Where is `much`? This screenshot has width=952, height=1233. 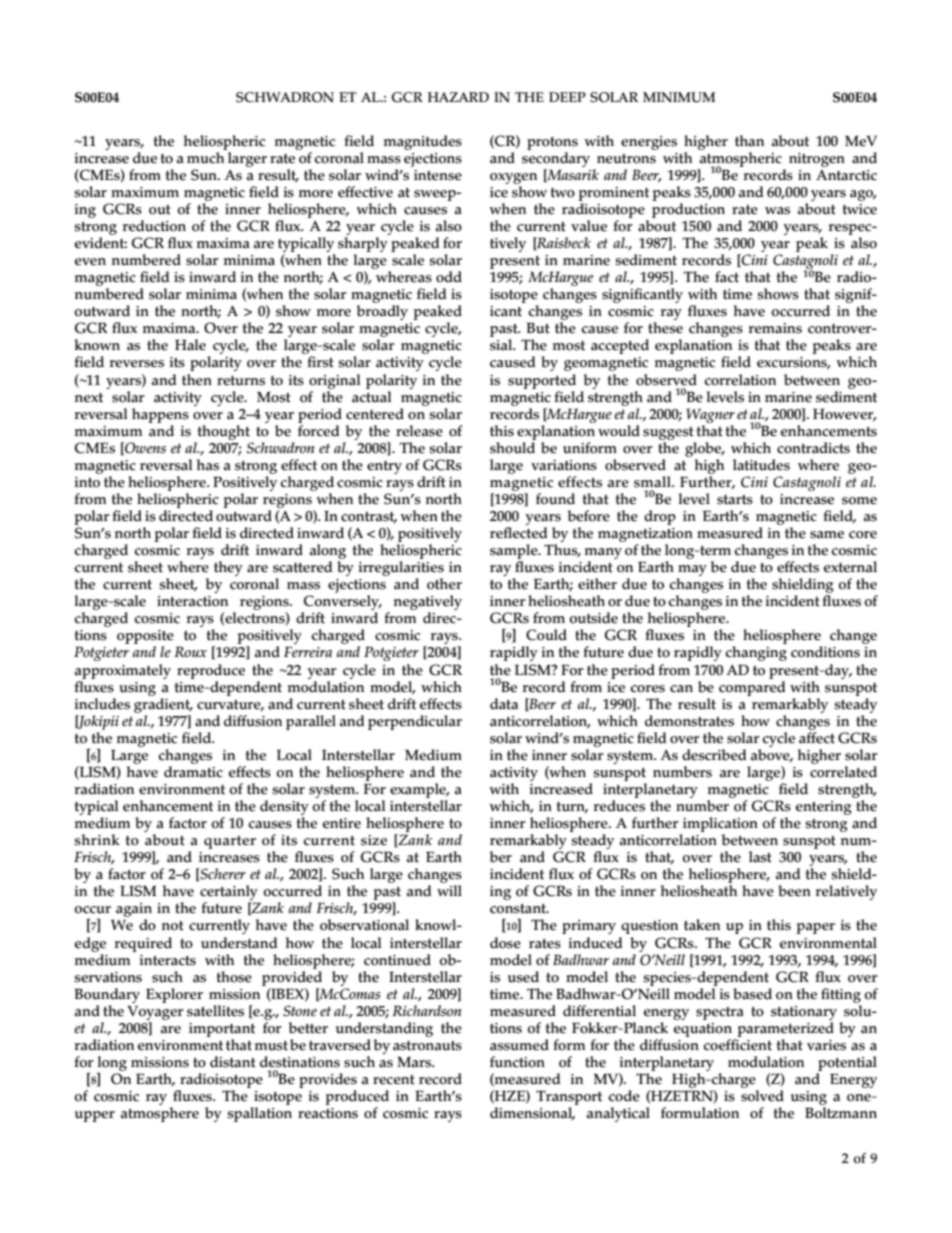 much is located at coordinates (205, 158).
